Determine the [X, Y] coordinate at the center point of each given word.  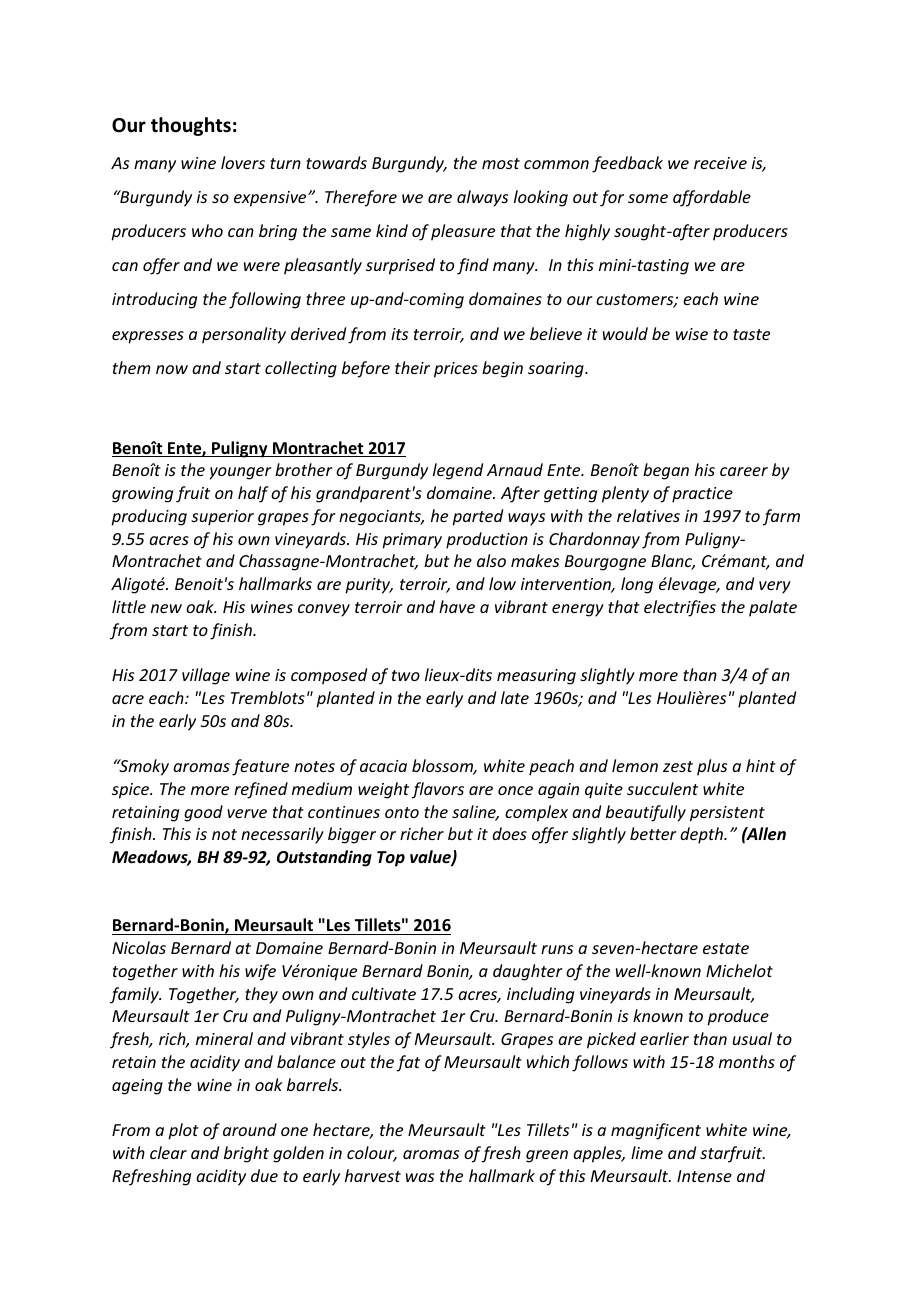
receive [720, 163]
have [457, 606]
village [206, 676]
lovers [243, 162]
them [132, 367]
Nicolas [139, 947]
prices [456, 370]
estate [726, 948]
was [420, 1177]
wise [692, 334]
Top [391, 859]
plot [183, 1131]
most [501, 163]
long [637, 585]
